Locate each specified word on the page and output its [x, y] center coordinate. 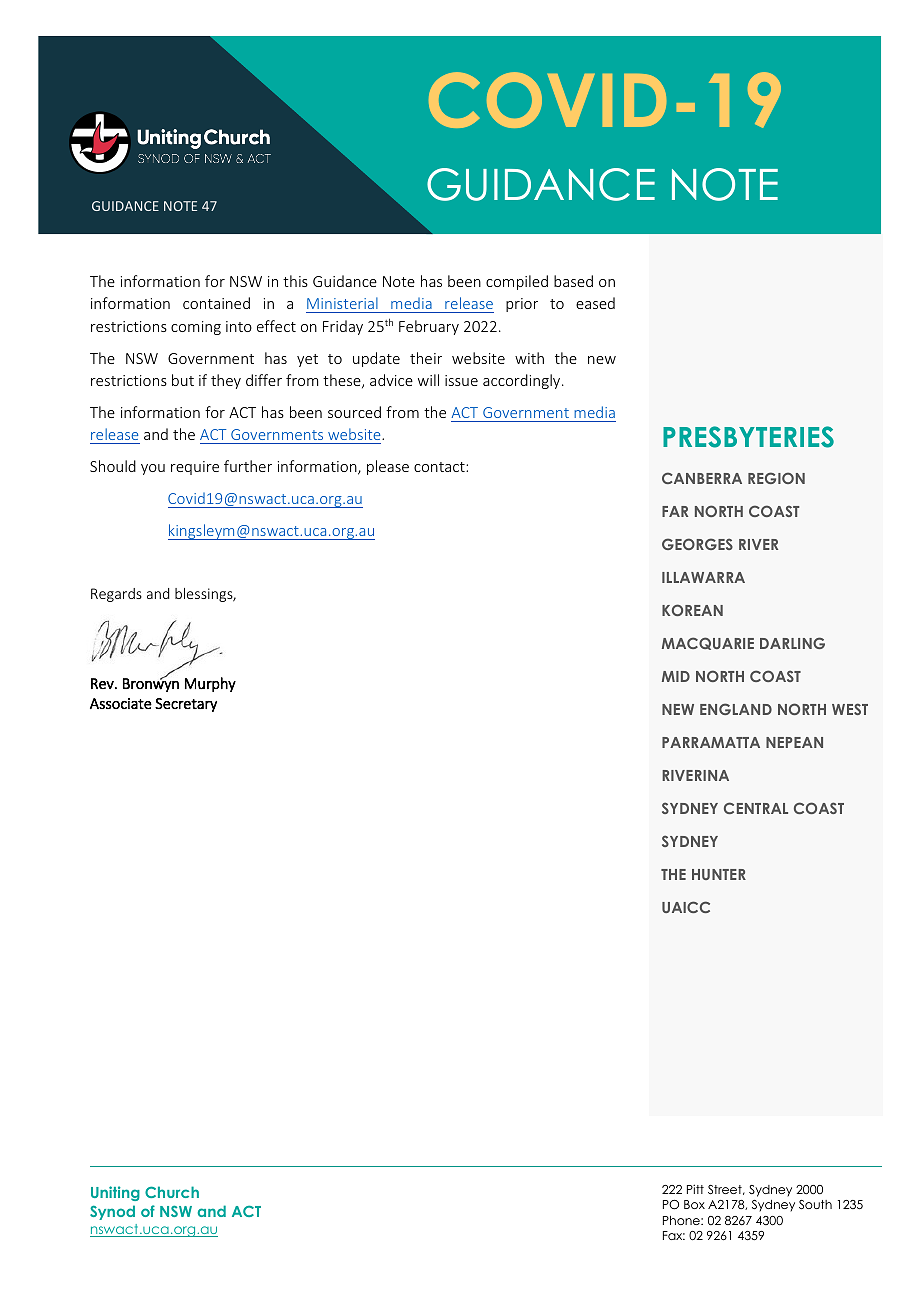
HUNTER [719, 874]
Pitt [695, 1189]
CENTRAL [756, 808]
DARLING [792, 643]
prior [522, 305]
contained [216, 303]
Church [172, 1192]
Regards [116, 595]
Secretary [186, 705]
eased [595, 303]
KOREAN [692, 610]
